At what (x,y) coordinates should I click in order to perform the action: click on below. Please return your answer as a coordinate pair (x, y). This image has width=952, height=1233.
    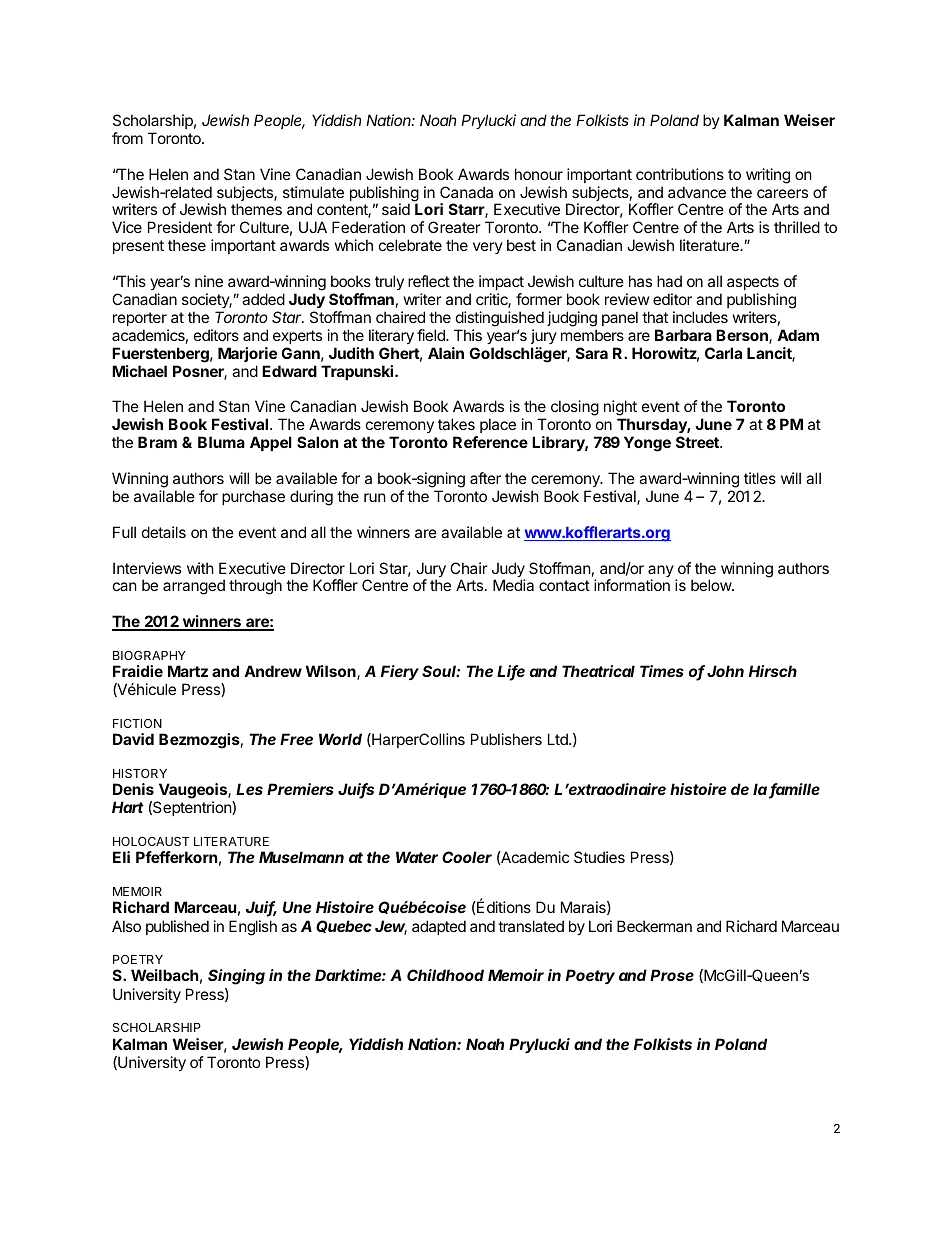
    Looking at the image, I should click on (712, 585).
